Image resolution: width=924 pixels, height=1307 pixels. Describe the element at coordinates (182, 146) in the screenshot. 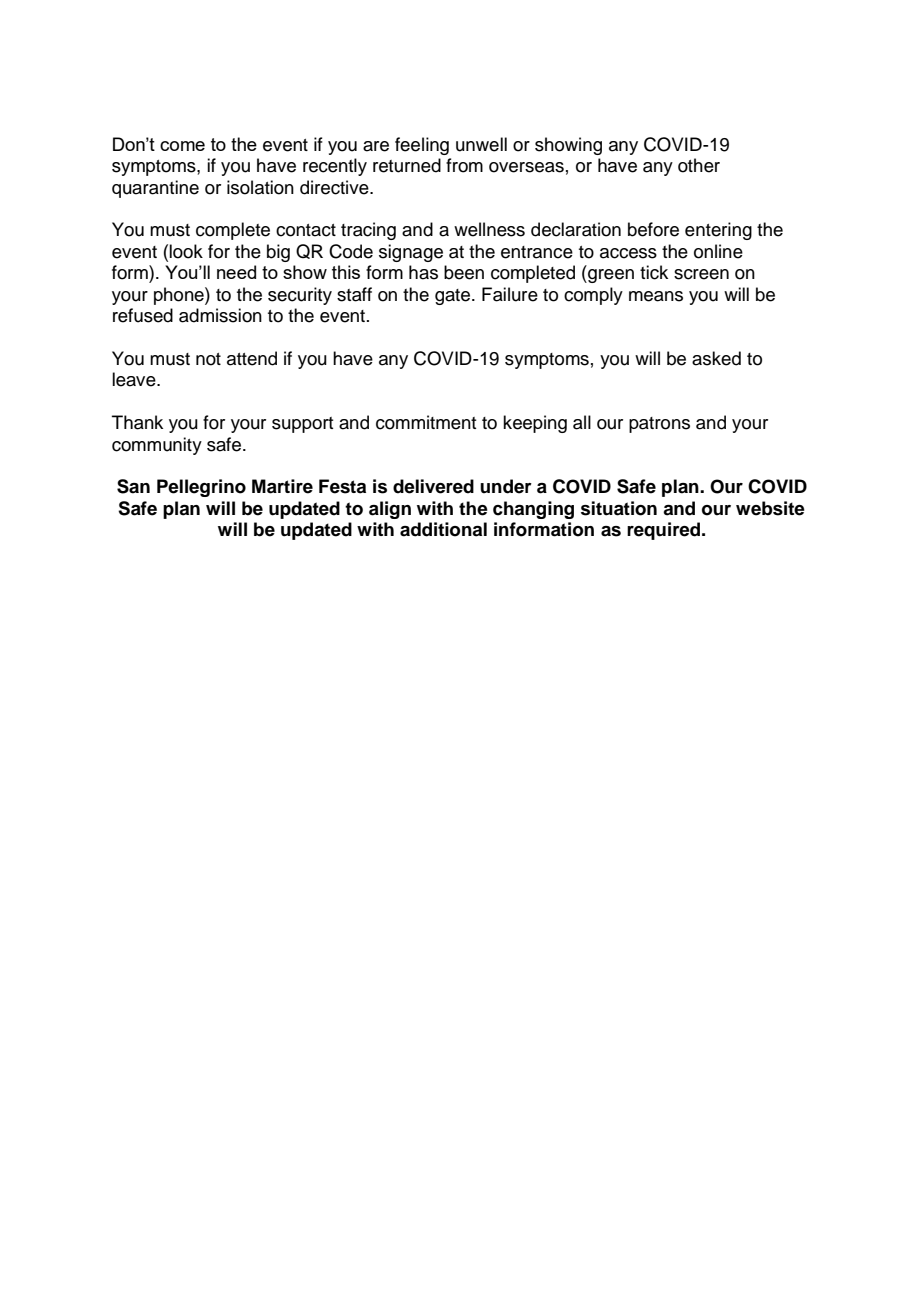

I see `come` at that location.
